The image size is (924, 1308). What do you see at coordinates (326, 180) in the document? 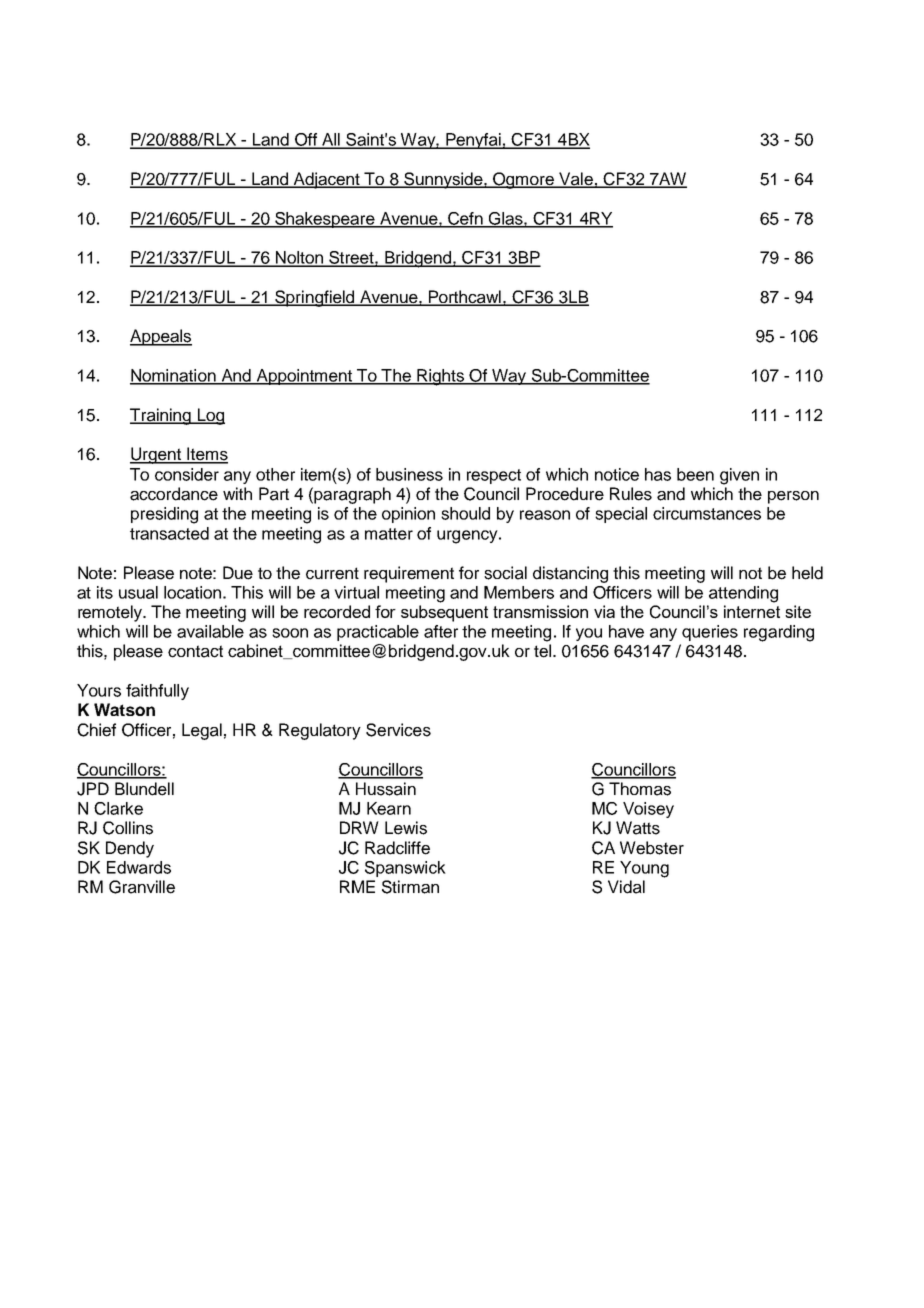
I see `Adjacent` at bounding box center [326, 180].
